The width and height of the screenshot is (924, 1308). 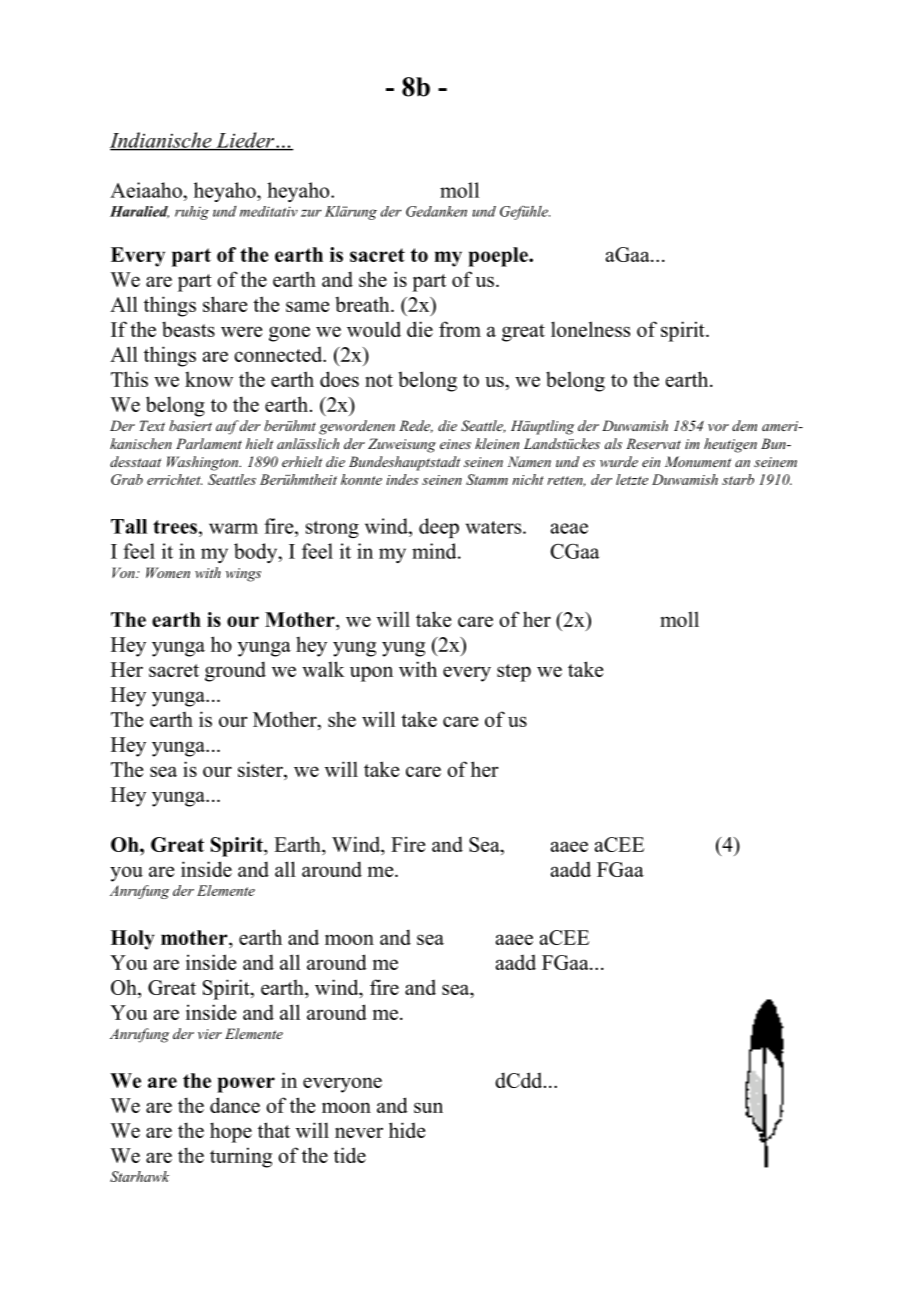 What do you see at coordinates (499, 257) in the screenshot?
I see `poeple` at bounding box center [499, 257].
